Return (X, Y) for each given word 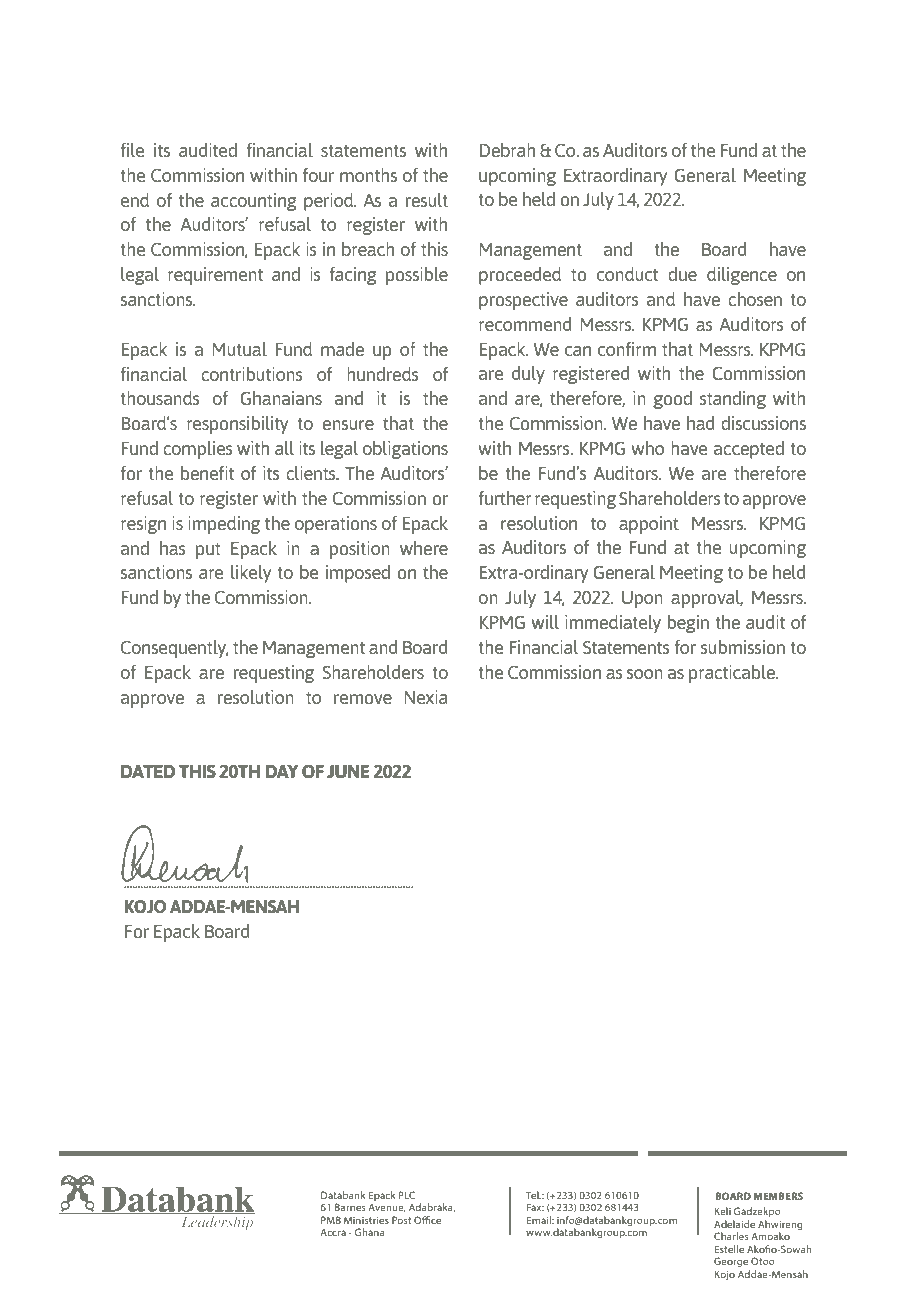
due (682, 274)
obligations (405, 450)
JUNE (348, 771)
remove (363, 699)
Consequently (175, 649)
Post (401, 1220)
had (700, 423)
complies (198, 450)
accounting (254, 202)
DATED (148, 771)
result (427, 200)
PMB (331, 1220)
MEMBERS (778, 1196)
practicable (733, 674)
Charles (731, 1236)
